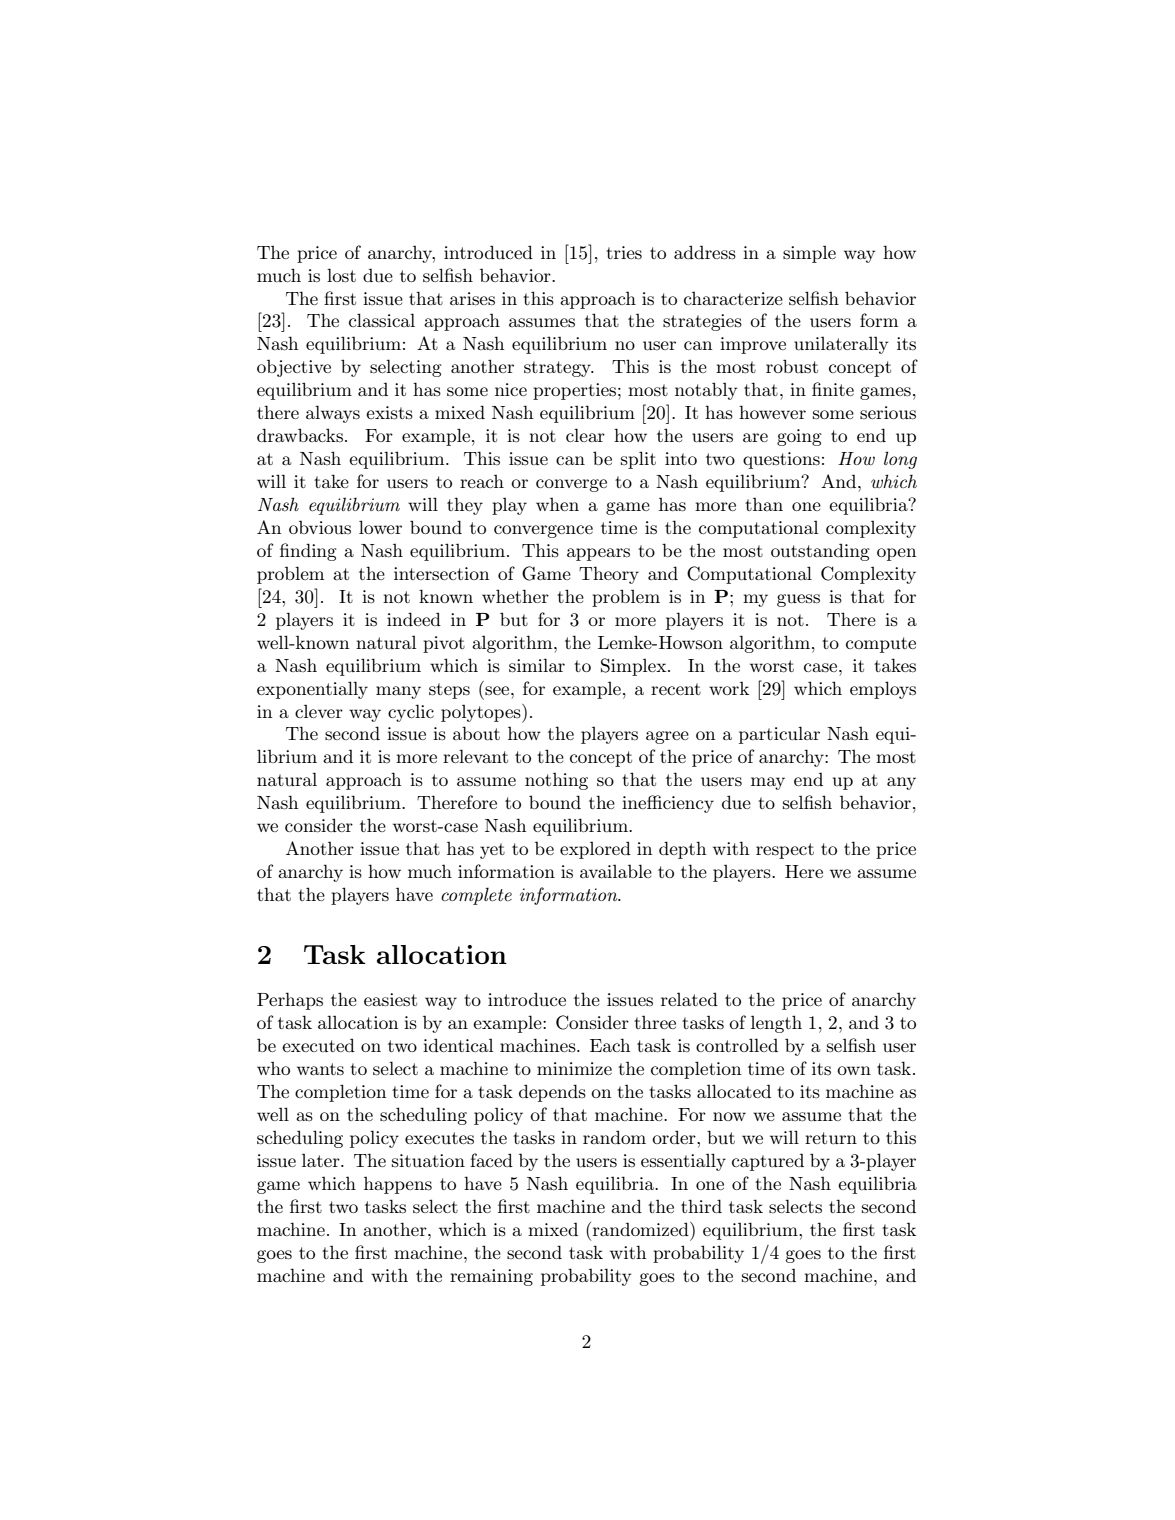 This page has height=1520, width=1175. What do you see at coordinates (776, 1024) in the page?
I see `length` at bounding box center [776, 1024].
